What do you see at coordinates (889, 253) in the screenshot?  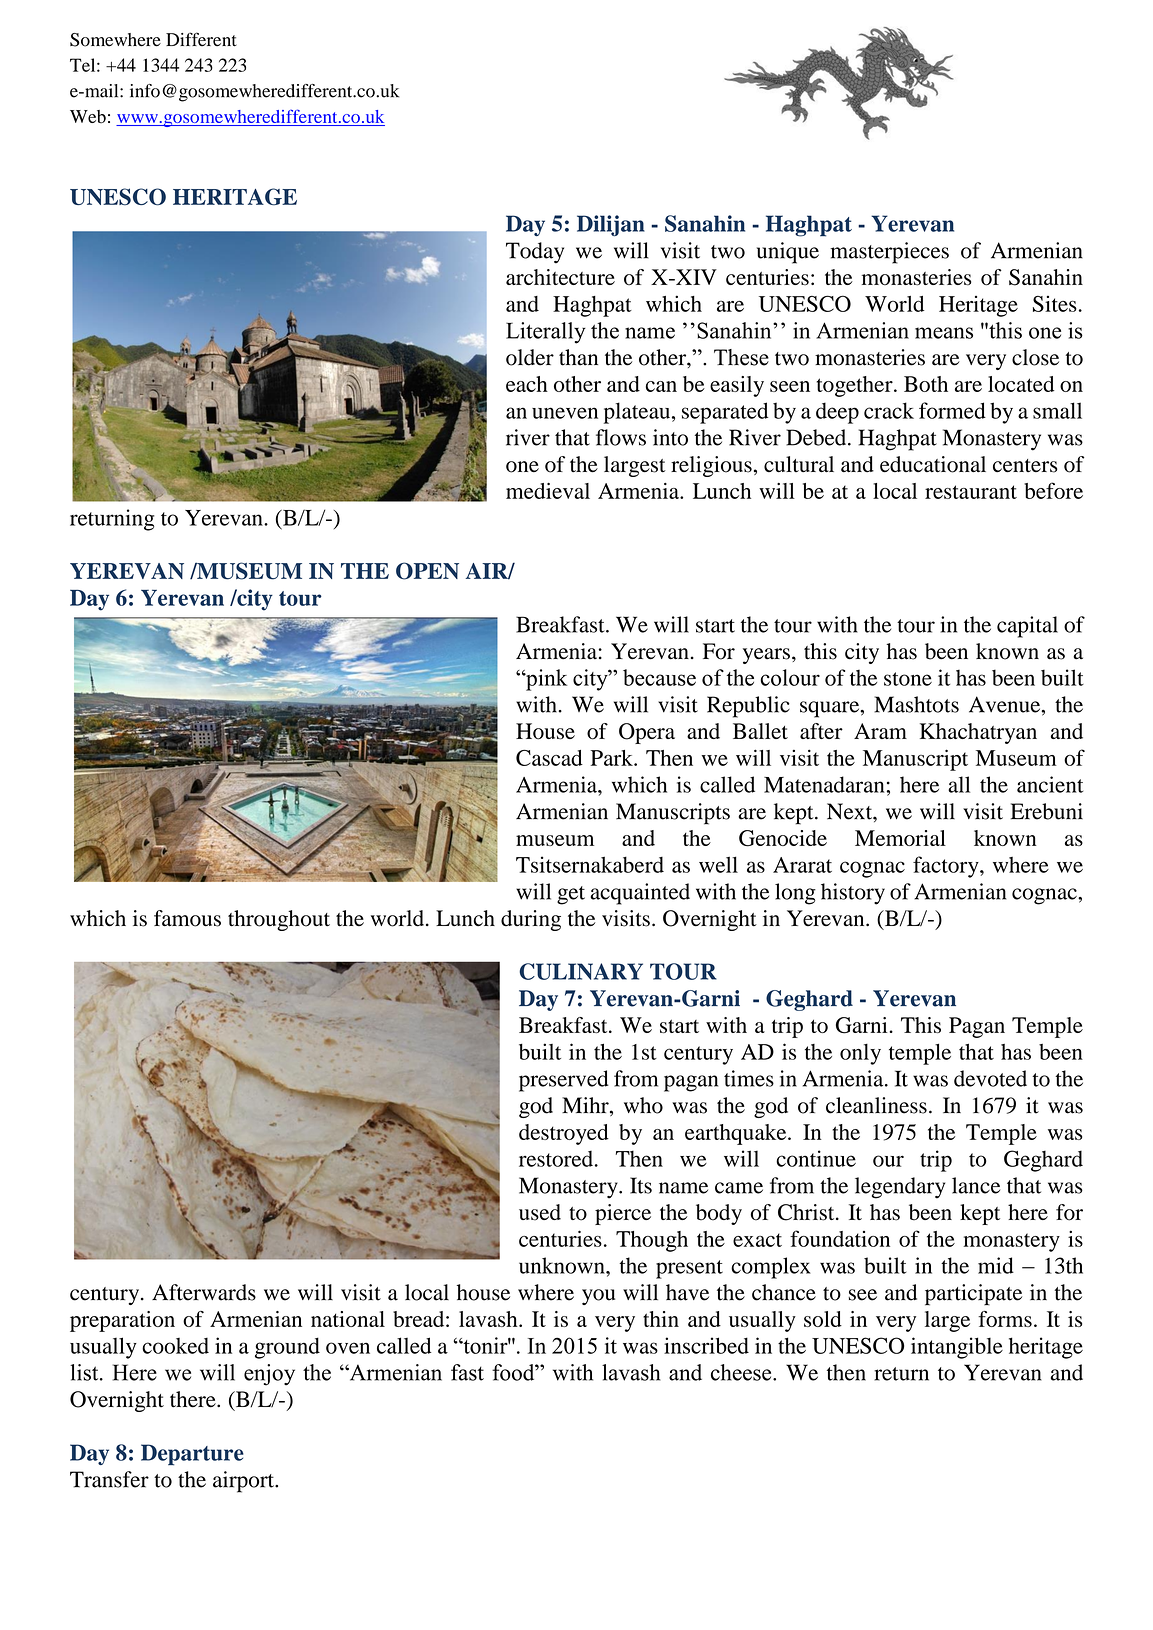 I see `masterpieces` at bounding box center [889, 253].
